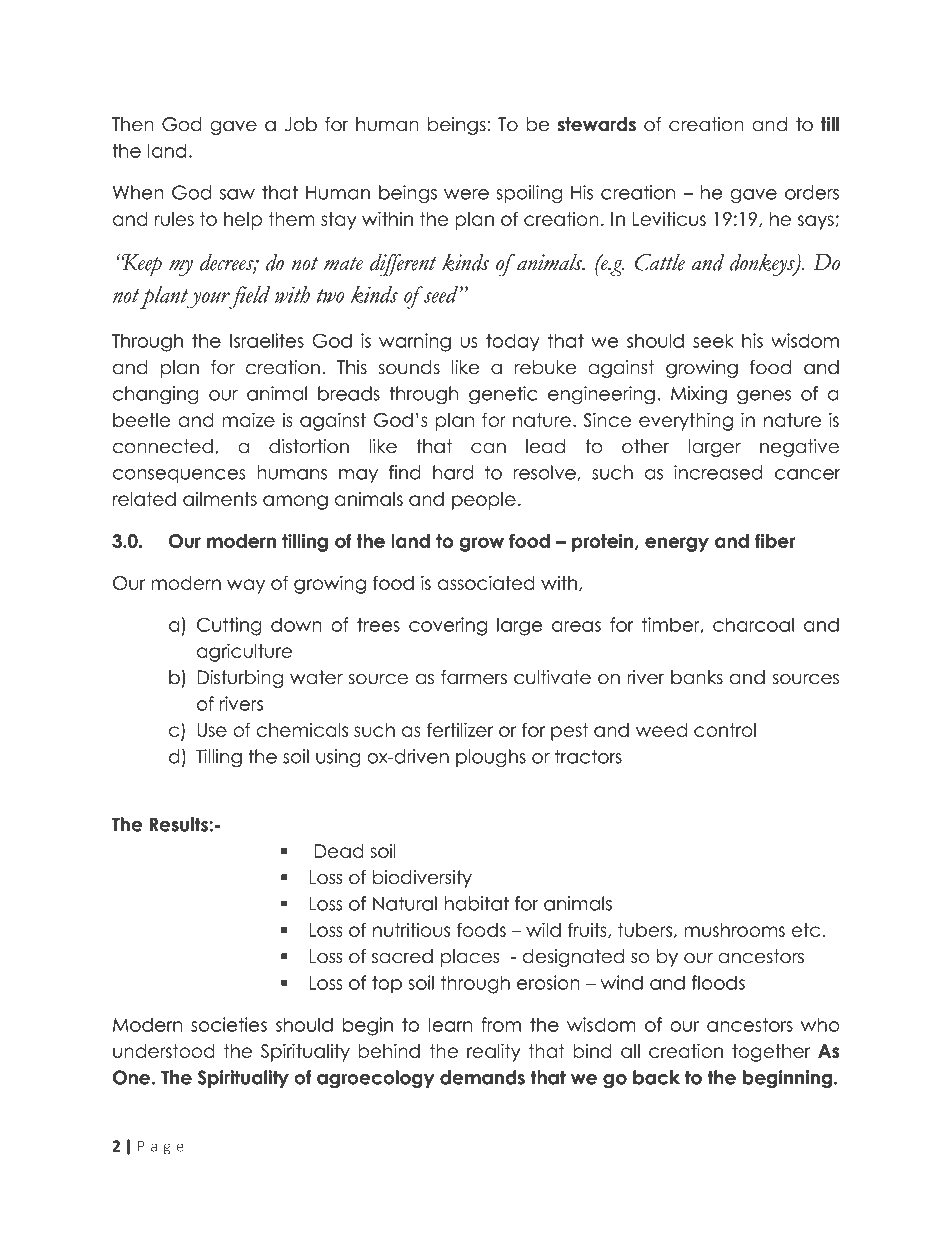 This screenshot has width=952, height=1233. What do you see at coordinates (237, 194) in the screenshot?
I see `saw` at bounding box center [237, 194].
